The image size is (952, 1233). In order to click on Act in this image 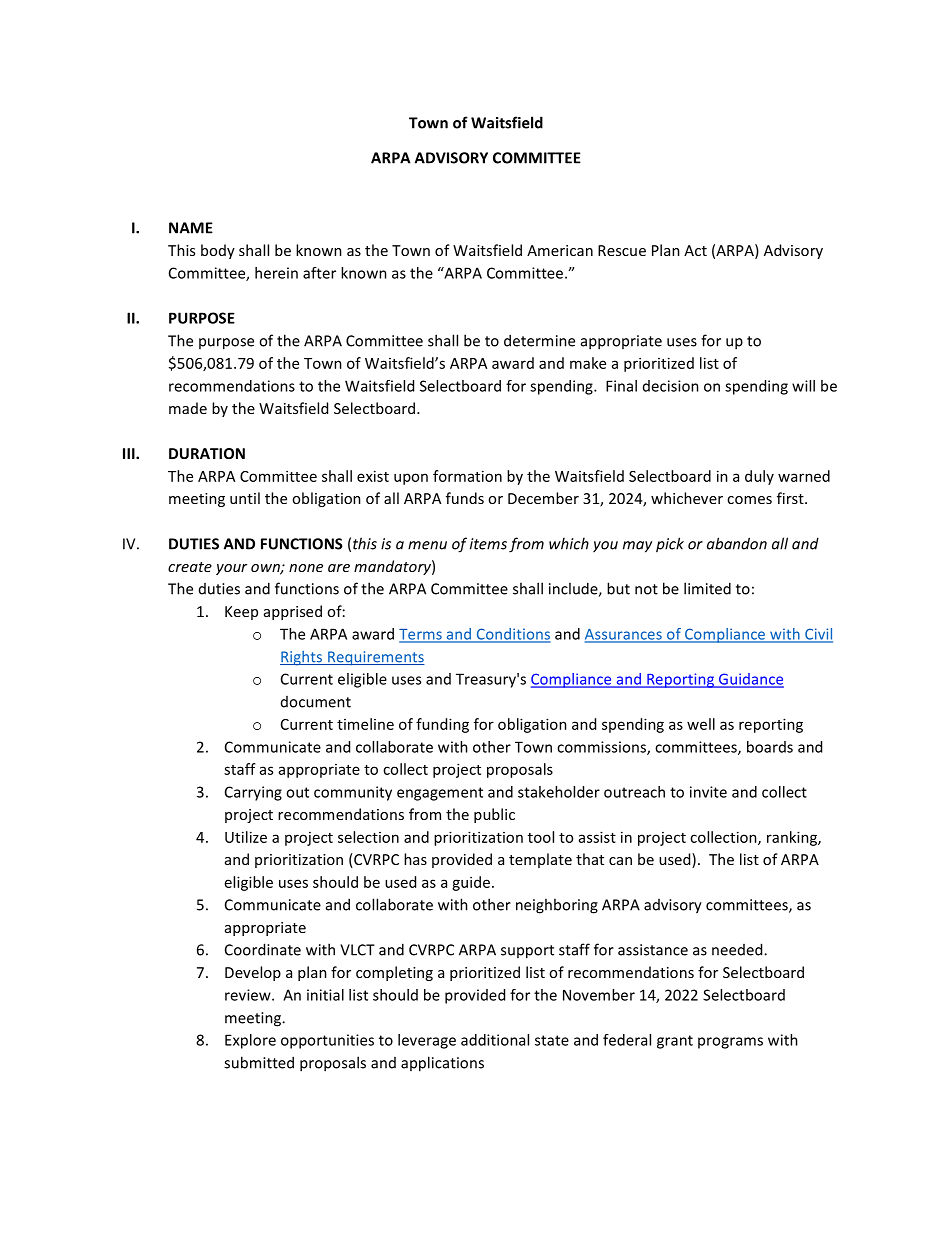, I will do `click(695, 250)`.
